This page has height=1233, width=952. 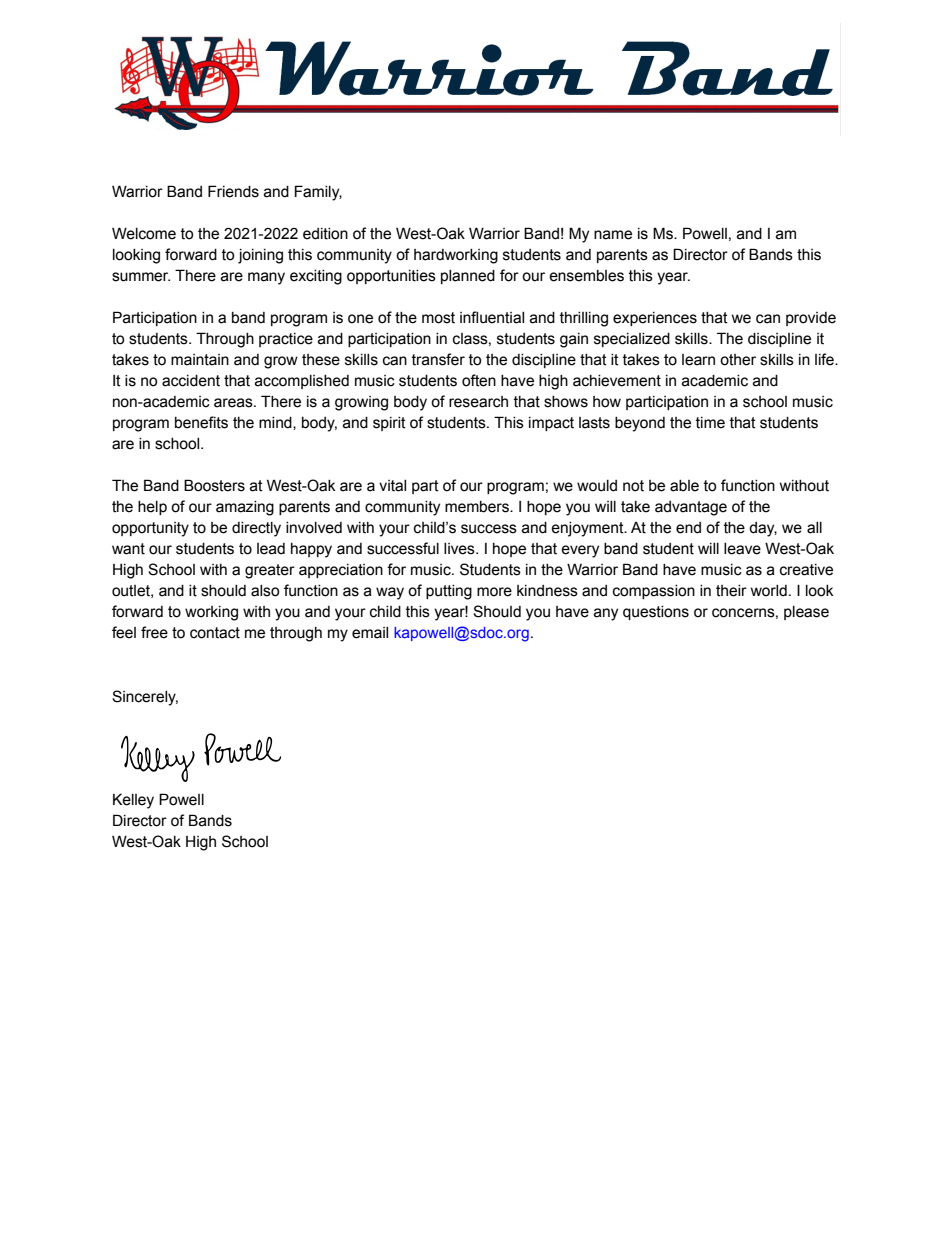 What do you see at coordinates (214, 485) in the page?
I see `Boosters` at bounding box center [214, 485].
